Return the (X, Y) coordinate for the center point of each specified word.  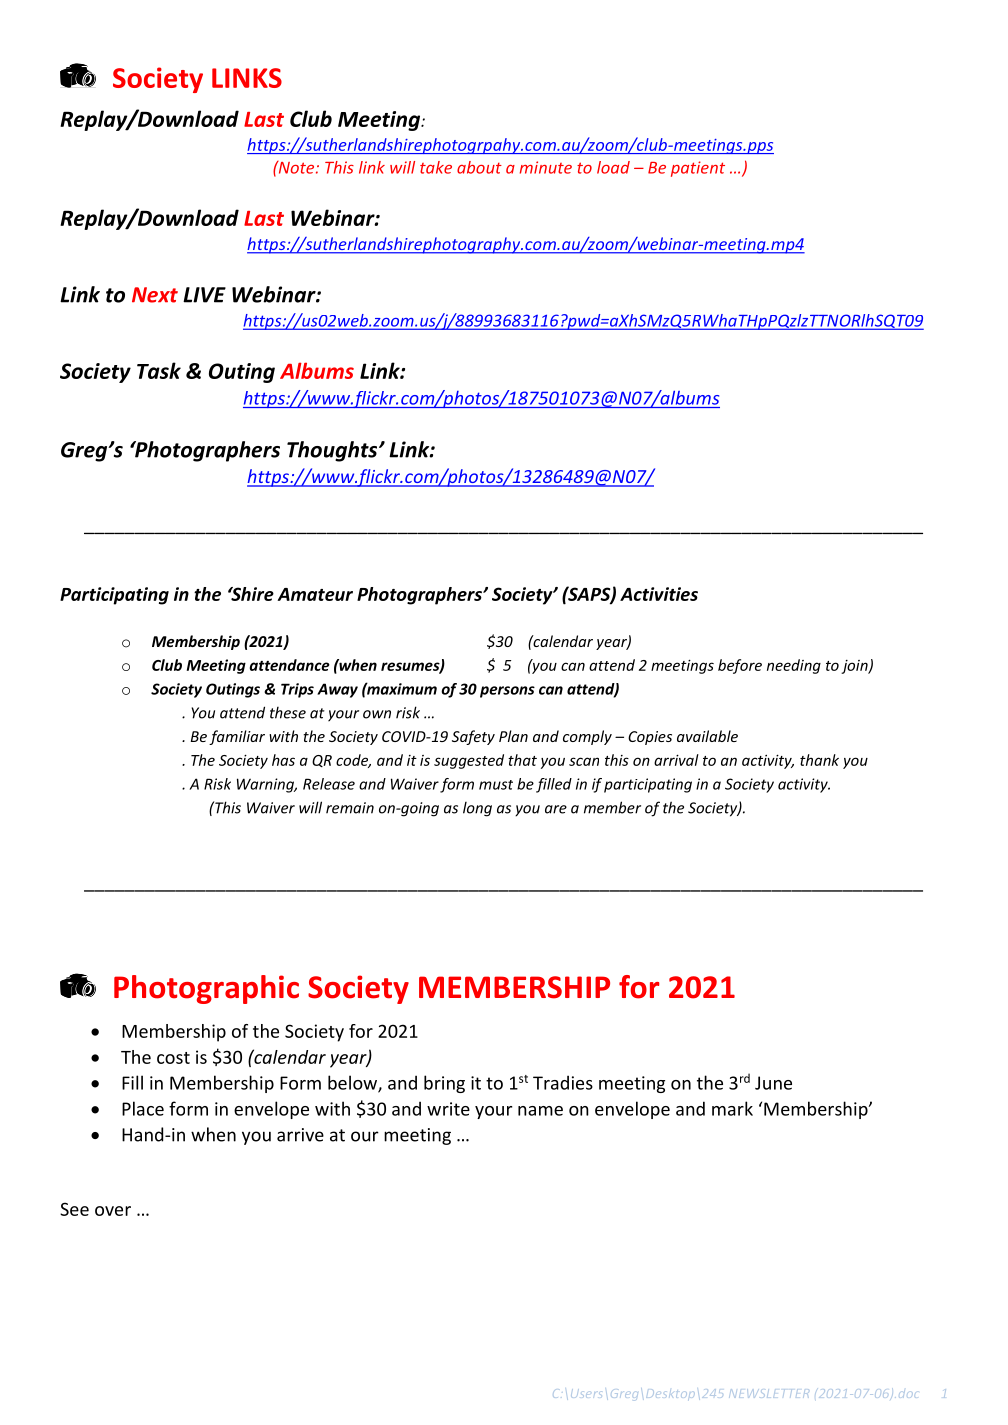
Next (155, 295)
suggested (469, 761)
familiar (237, 737)
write (448, 1109)
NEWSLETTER (769, 1393)
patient (698, 169)
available (707, 736)
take (436, 167)
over (113, 1211)
